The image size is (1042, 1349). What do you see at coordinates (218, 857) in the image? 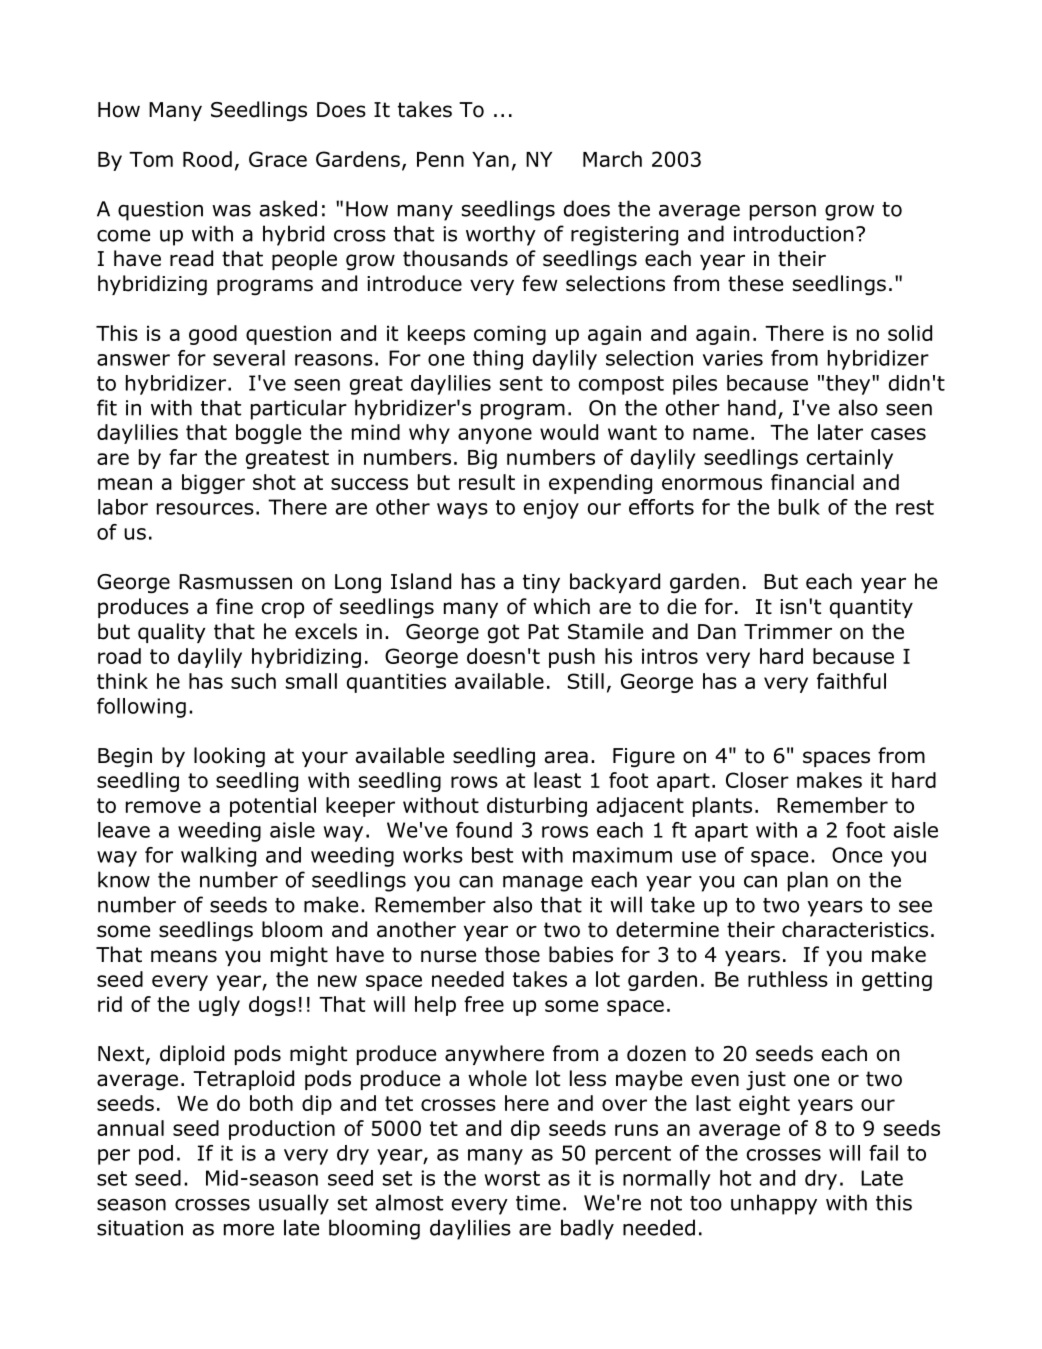
I see `walking` at bounding box center [218, 857].
